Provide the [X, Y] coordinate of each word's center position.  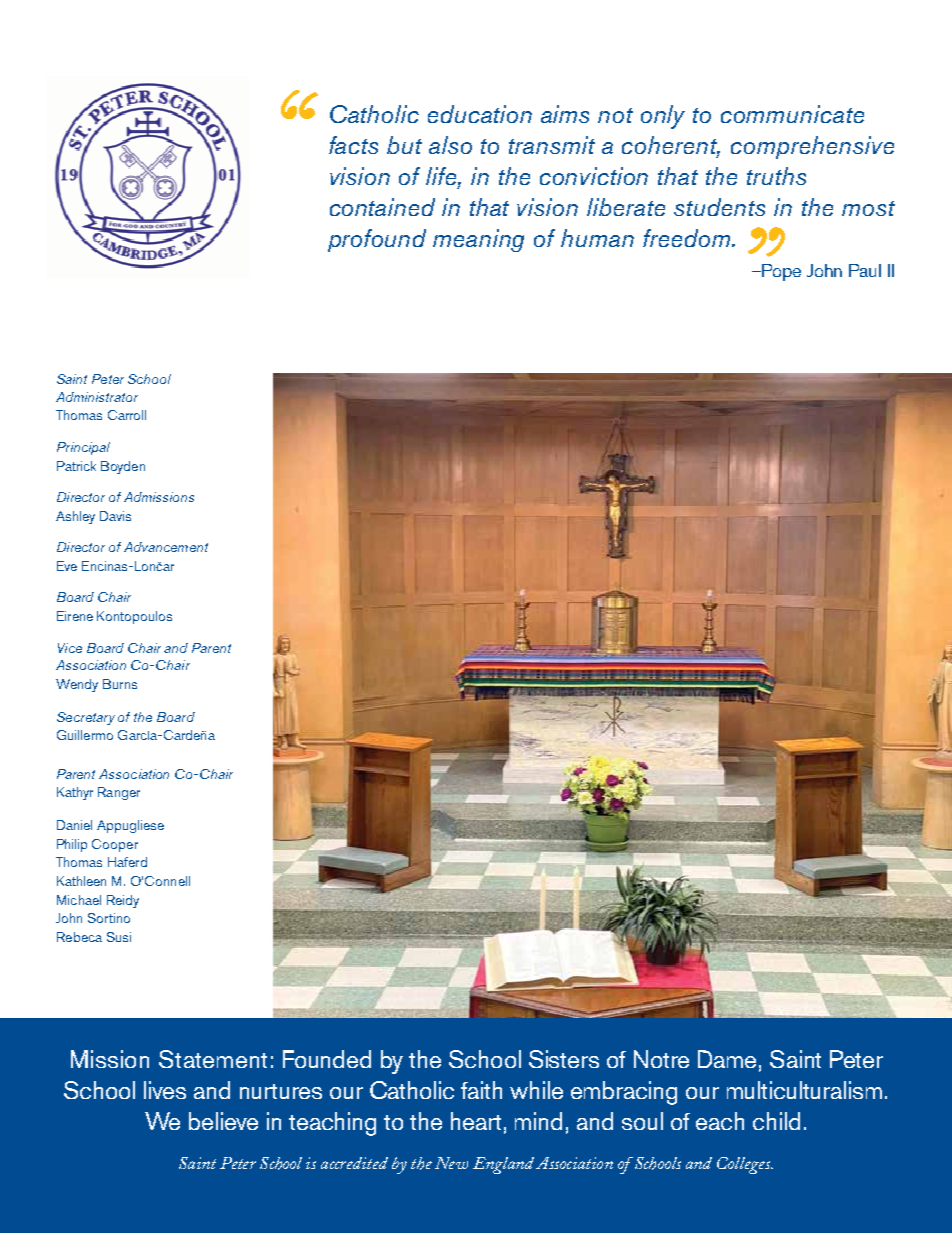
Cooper [115, 845]
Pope [781, 272]
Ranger [119, 793]
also [450, 145]
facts [353, 145]
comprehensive [812, 147]
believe [223, 1121]
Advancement [166, 547]
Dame [727, 1059]
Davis [115, 516]
